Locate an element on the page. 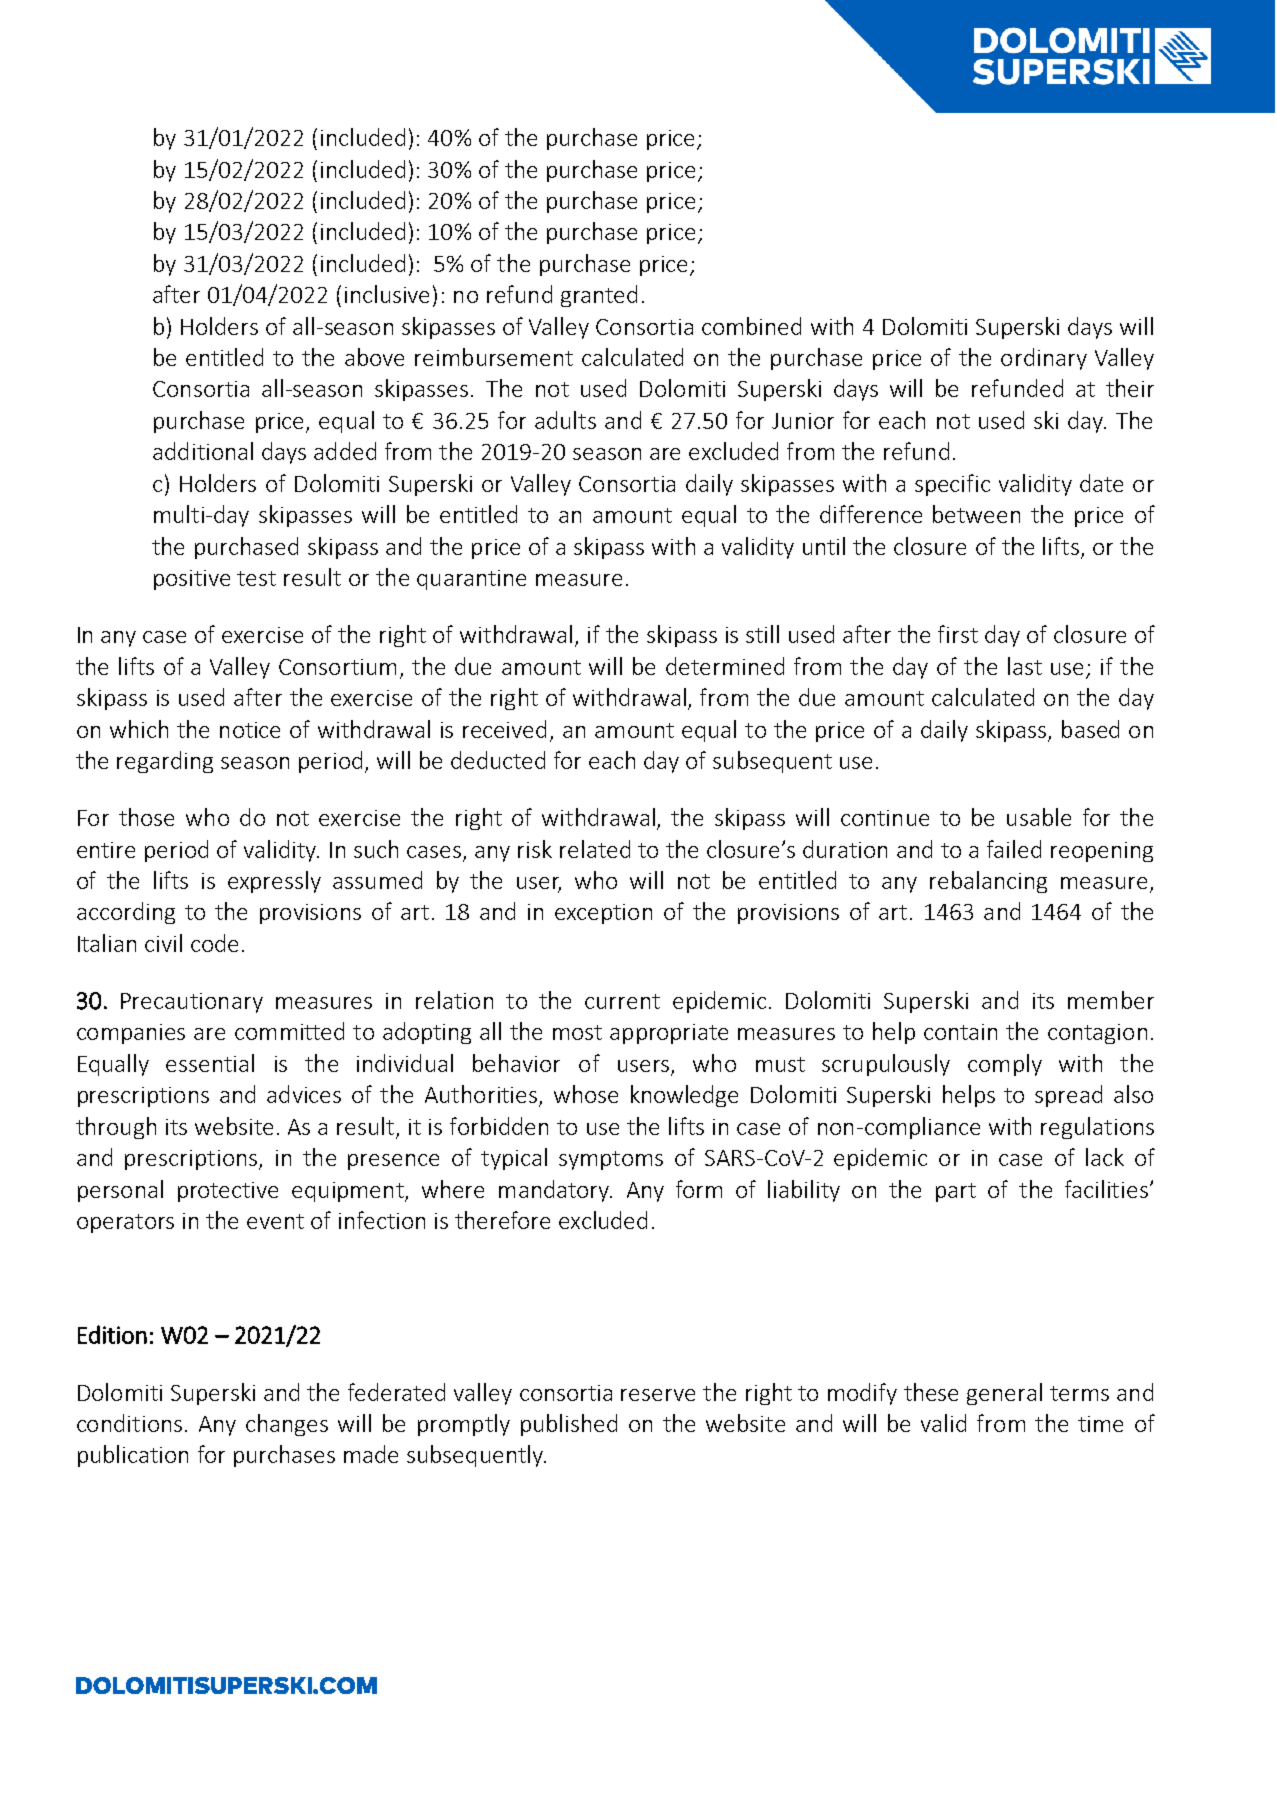 This page has height=1806, width=1277. published is located at coordinates (569, 1425).
